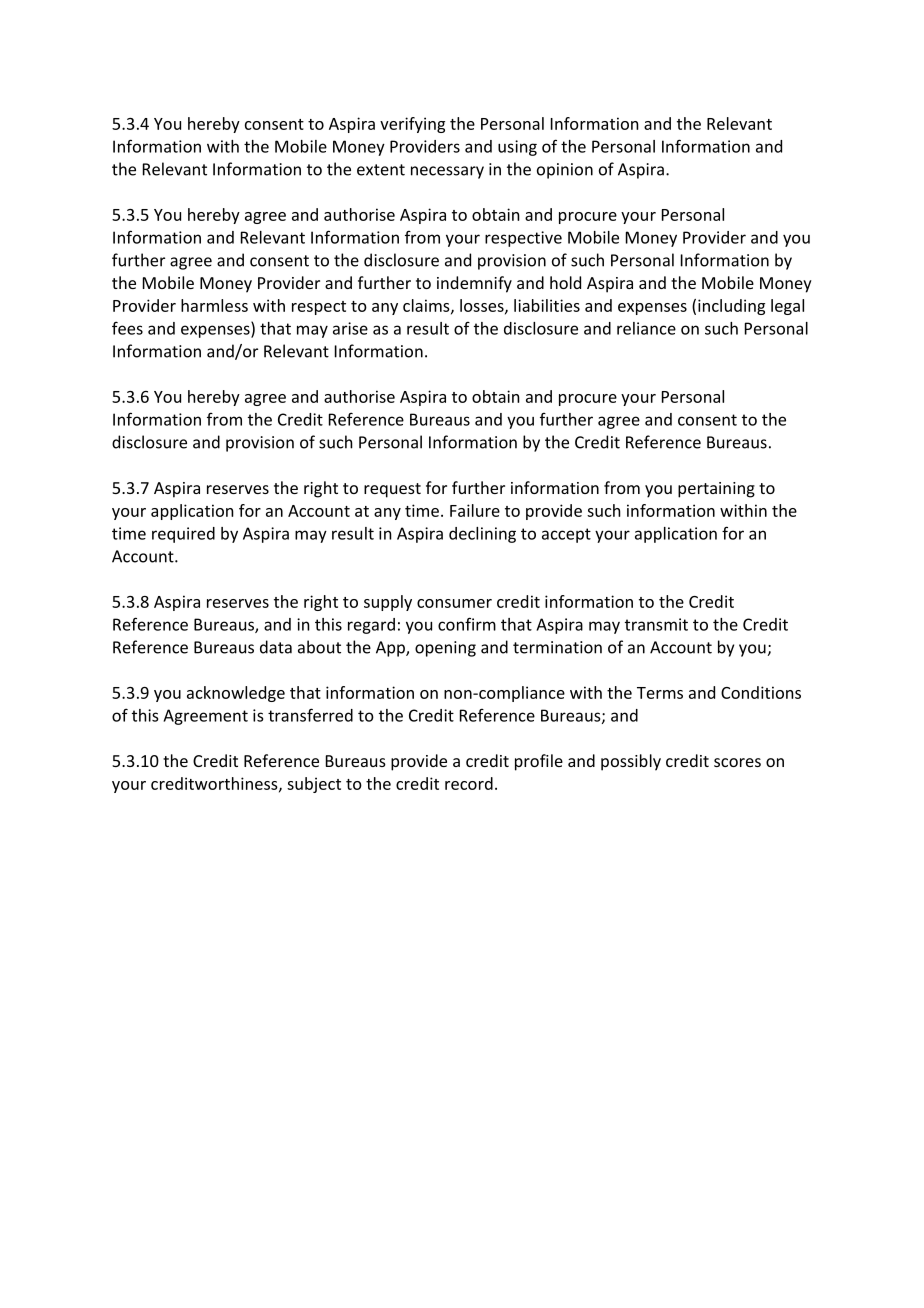 Image resolution: width=924 pixels, height=1308 pixels. I want to click on fees, so click(127, 328).
